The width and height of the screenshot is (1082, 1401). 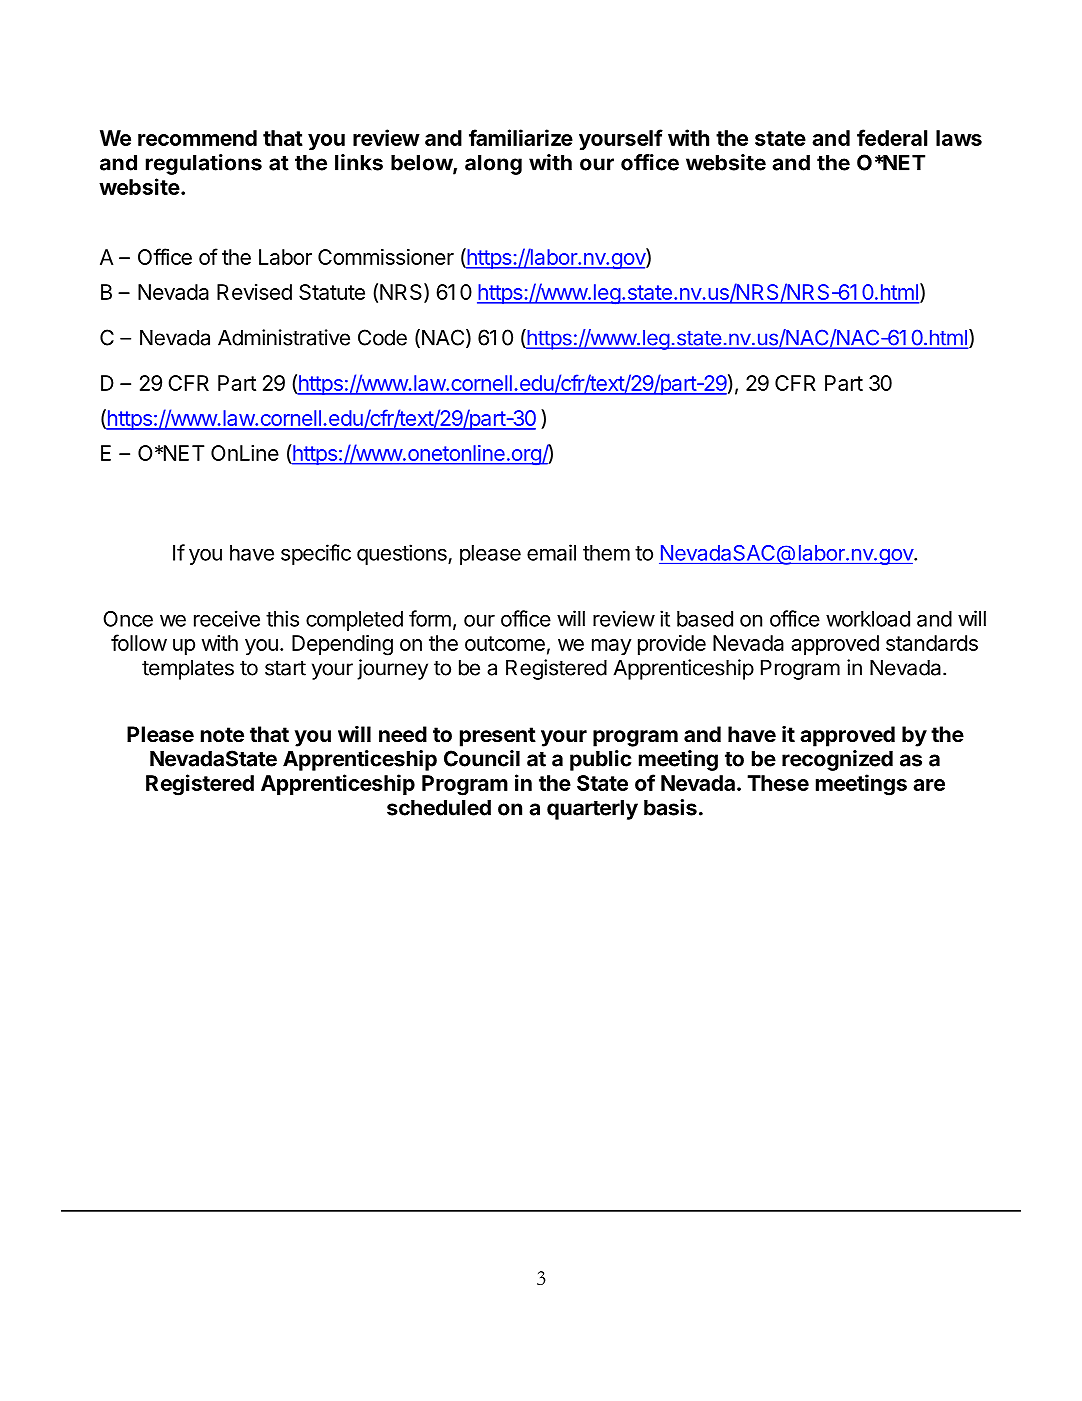 What do you see at coordinates (892, 137) in the screenshot?
I see `federal` at bounding box center [892, 137].
